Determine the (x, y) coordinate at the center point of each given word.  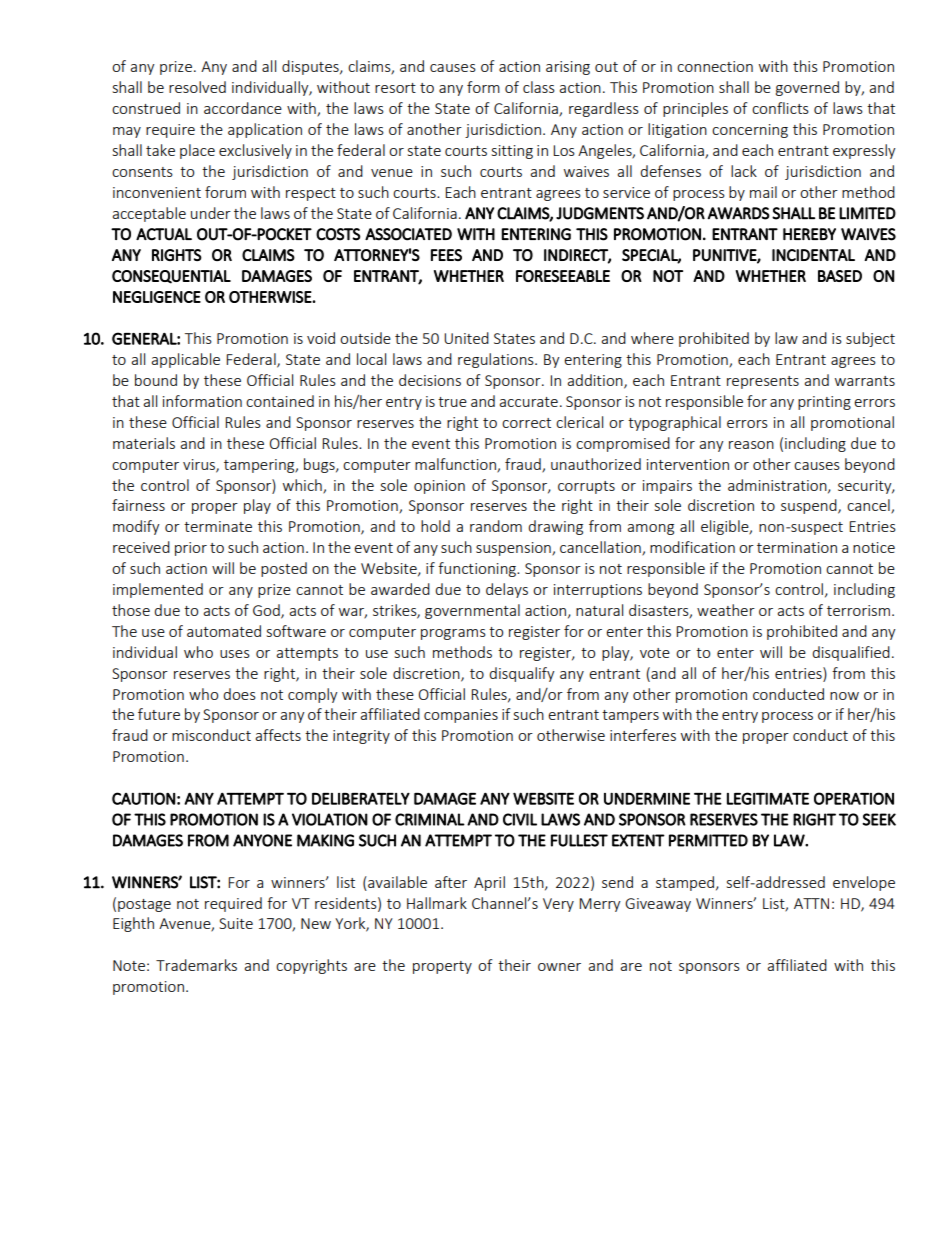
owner (559, 967)
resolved (197, 87)
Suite (236, 923)
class (539, 87)
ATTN (811, 903)
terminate (218, 526)
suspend (810, 506)
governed (807, 88)
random (496, 526)
